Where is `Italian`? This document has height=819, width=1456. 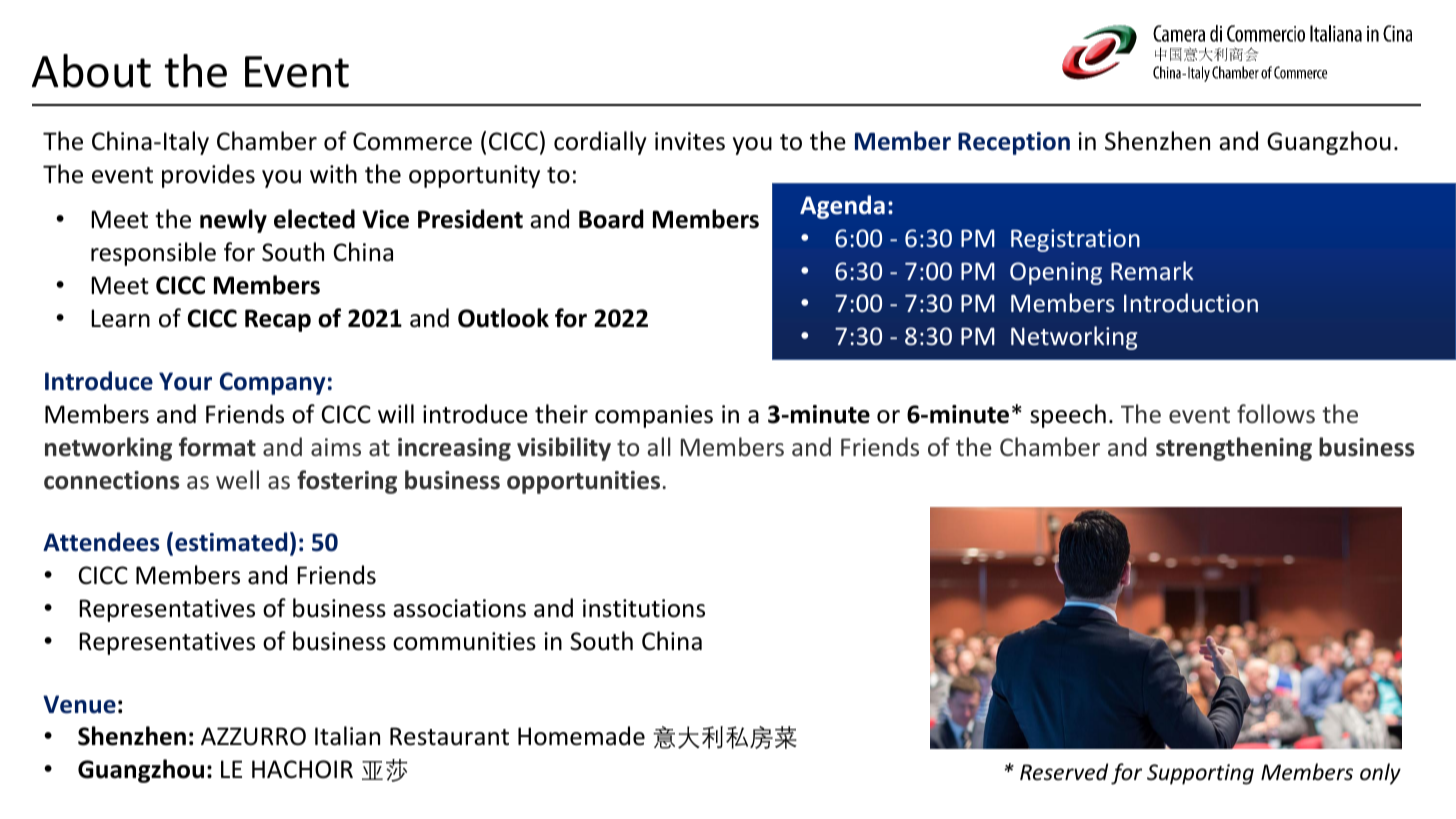
Italian is located at coordinates (347, 736).
